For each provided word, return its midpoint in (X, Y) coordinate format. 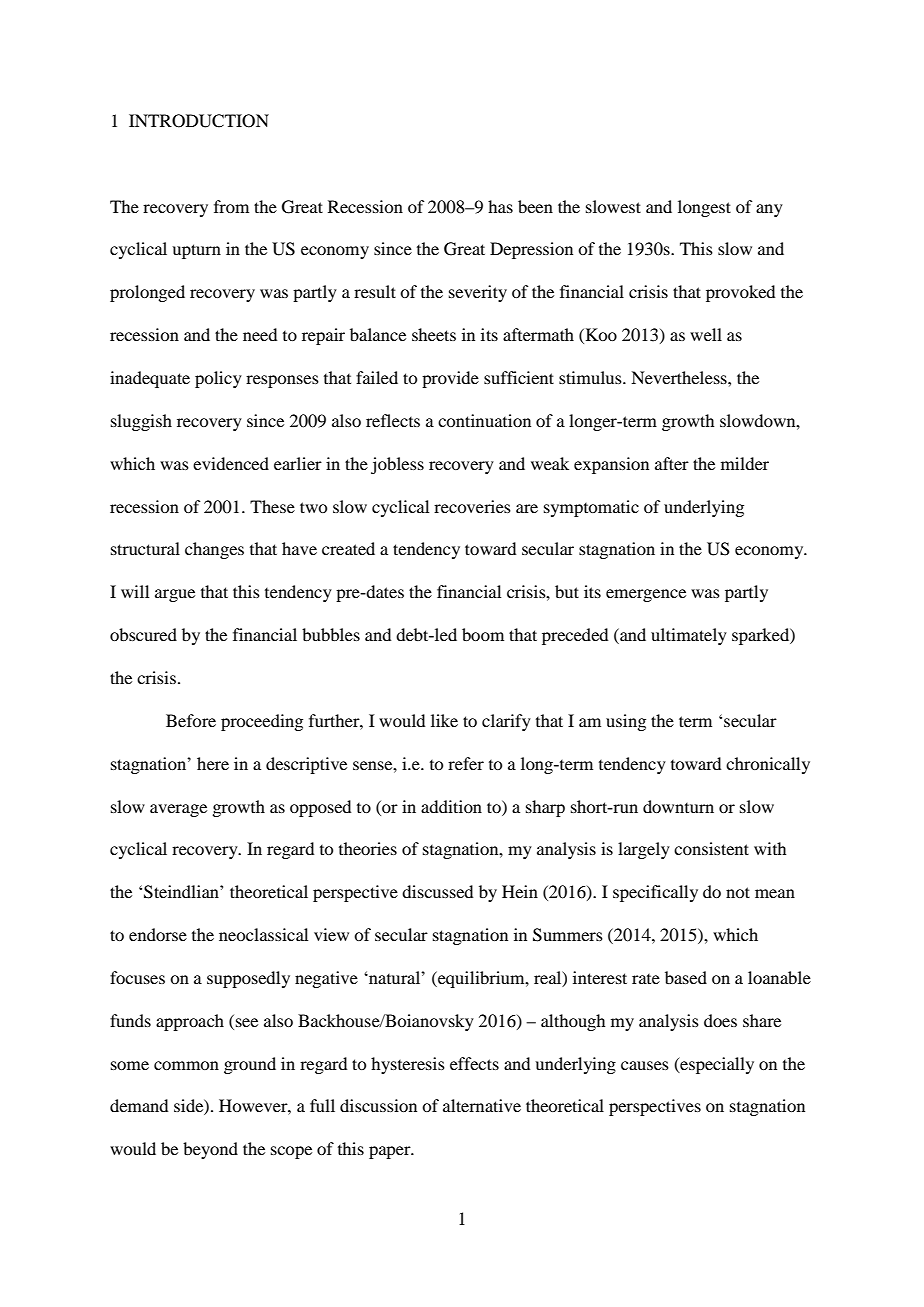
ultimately (689, 636)
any (769, 210)
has (500, 206)
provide (450, 379)
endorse (158, 934)
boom (483, 634)
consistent (711, 848)
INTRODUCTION (199, 121)
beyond (210, 1150)
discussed (437, 891)
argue (175, 595)
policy (218, 379)
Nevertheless (680, 377)
